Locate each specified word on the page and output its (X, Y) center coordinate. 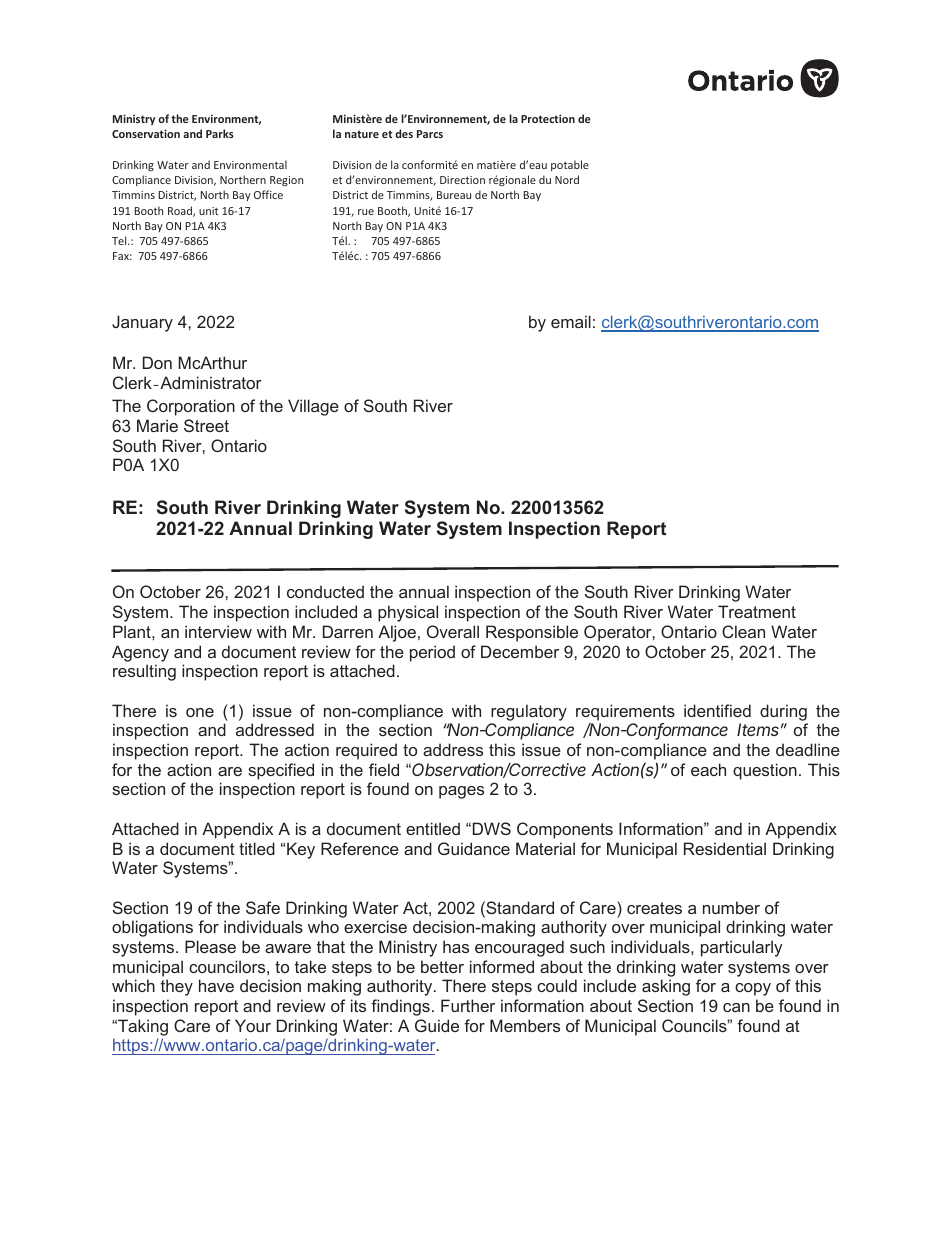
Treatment (757, 611)
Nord (567, 179)
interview (218, 631)
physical (408, 613)
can (736, 1007)
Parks (220, 133)
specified (281, 771)
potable (570, 165)
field (384, 769)
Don (157, 362)
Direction (462, 180)
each (708, 769)
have (216, 985)
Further (468, 1005)
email (571, 321)
